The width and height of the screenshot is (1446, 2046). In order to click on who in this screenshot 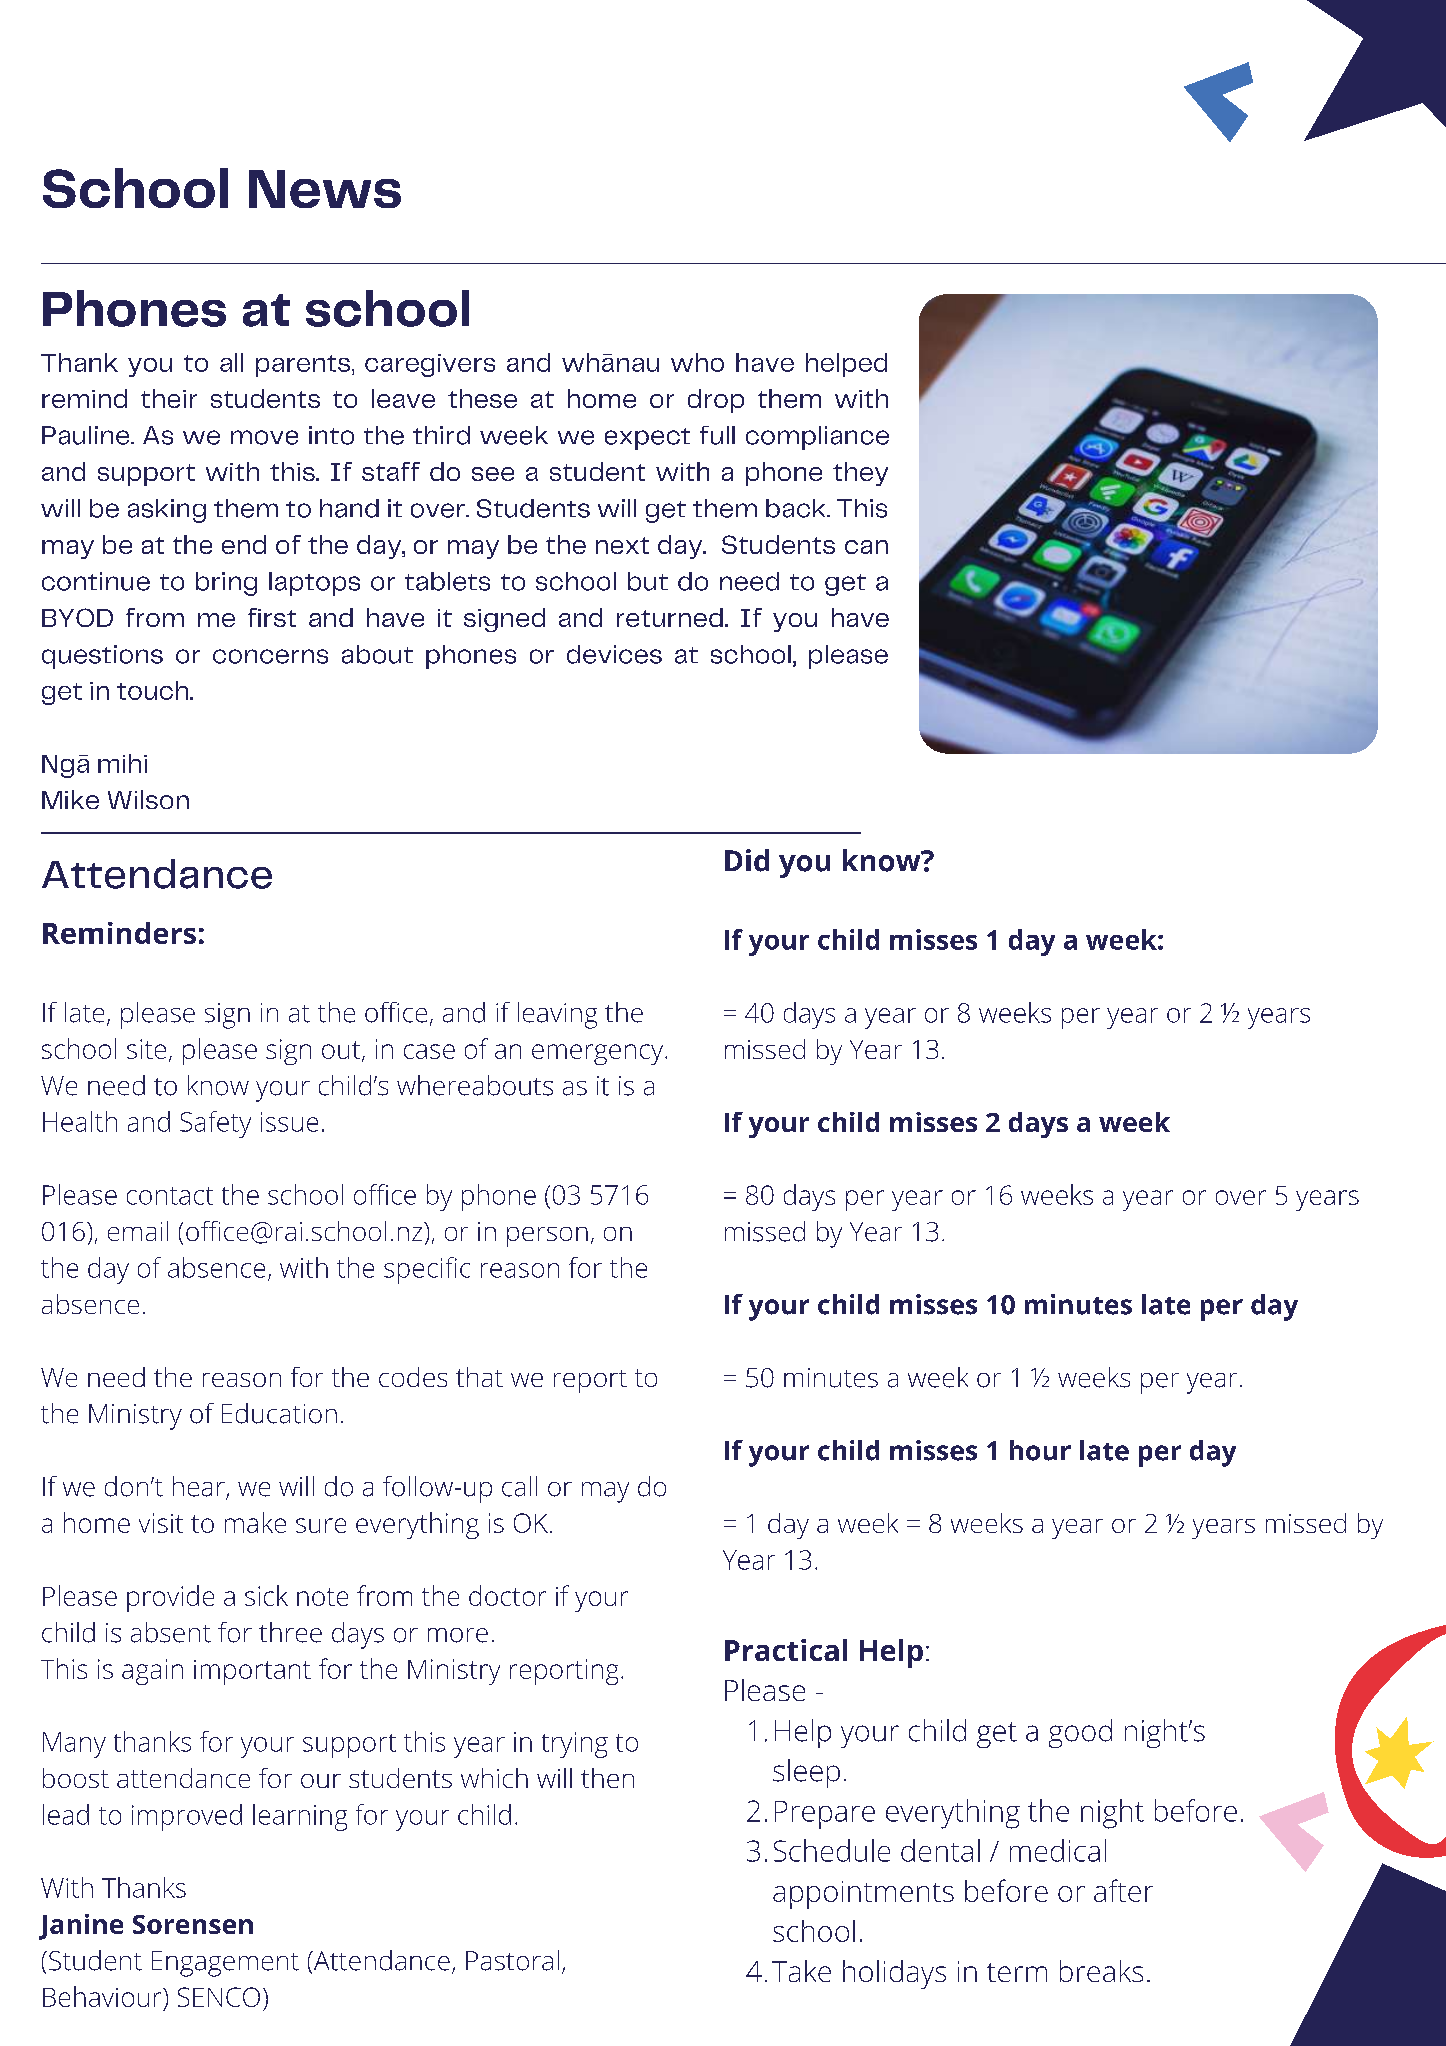, I will do `click(697, 362)`.
